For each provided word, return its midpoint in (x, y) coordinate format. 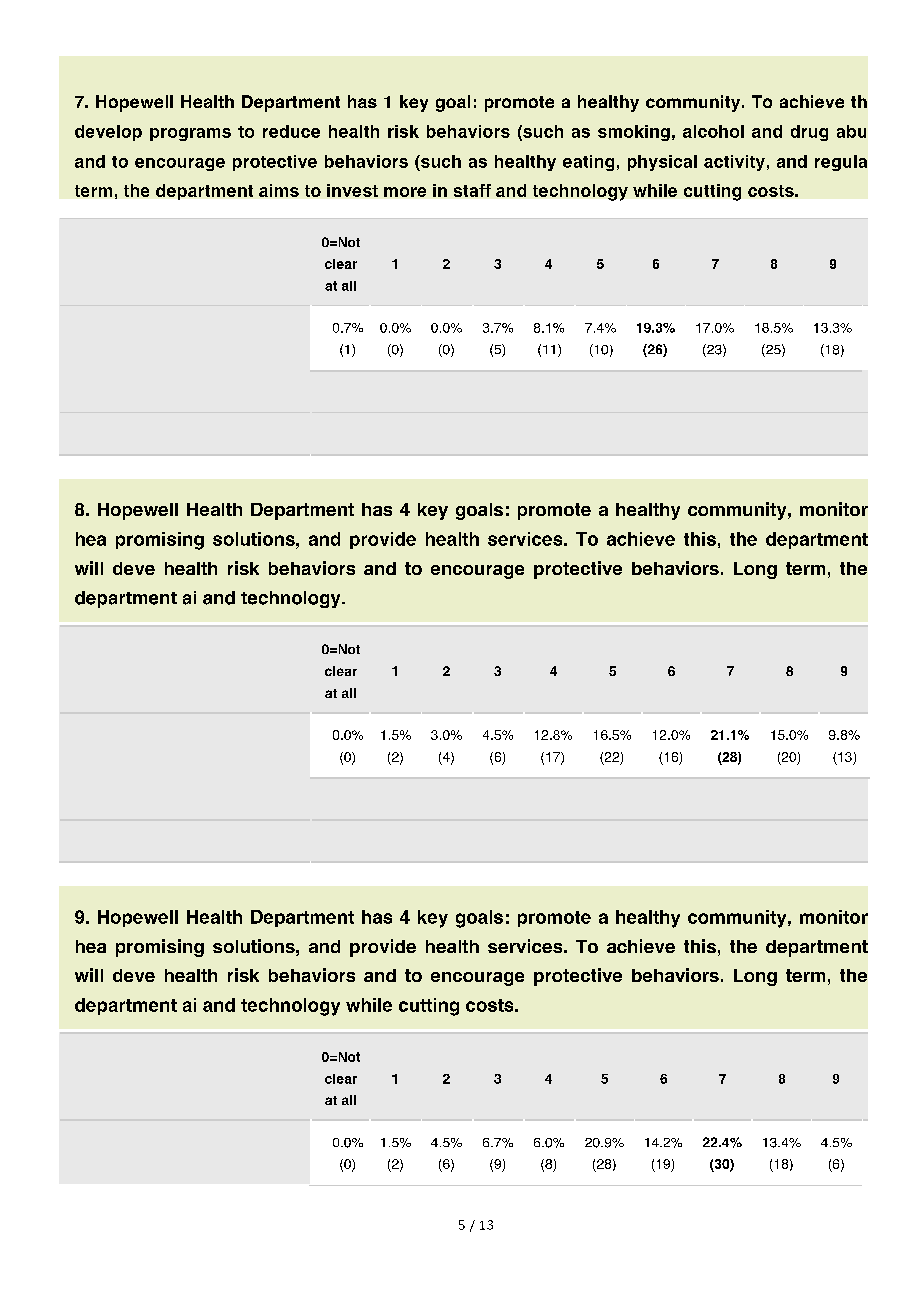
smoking (634, 133)
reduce (291, 131)
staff (472, 190)
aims (279, 190)
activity (734, 163)
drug (809, 133)
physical (662, 163)
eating (588, 163)
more (405, 192)
